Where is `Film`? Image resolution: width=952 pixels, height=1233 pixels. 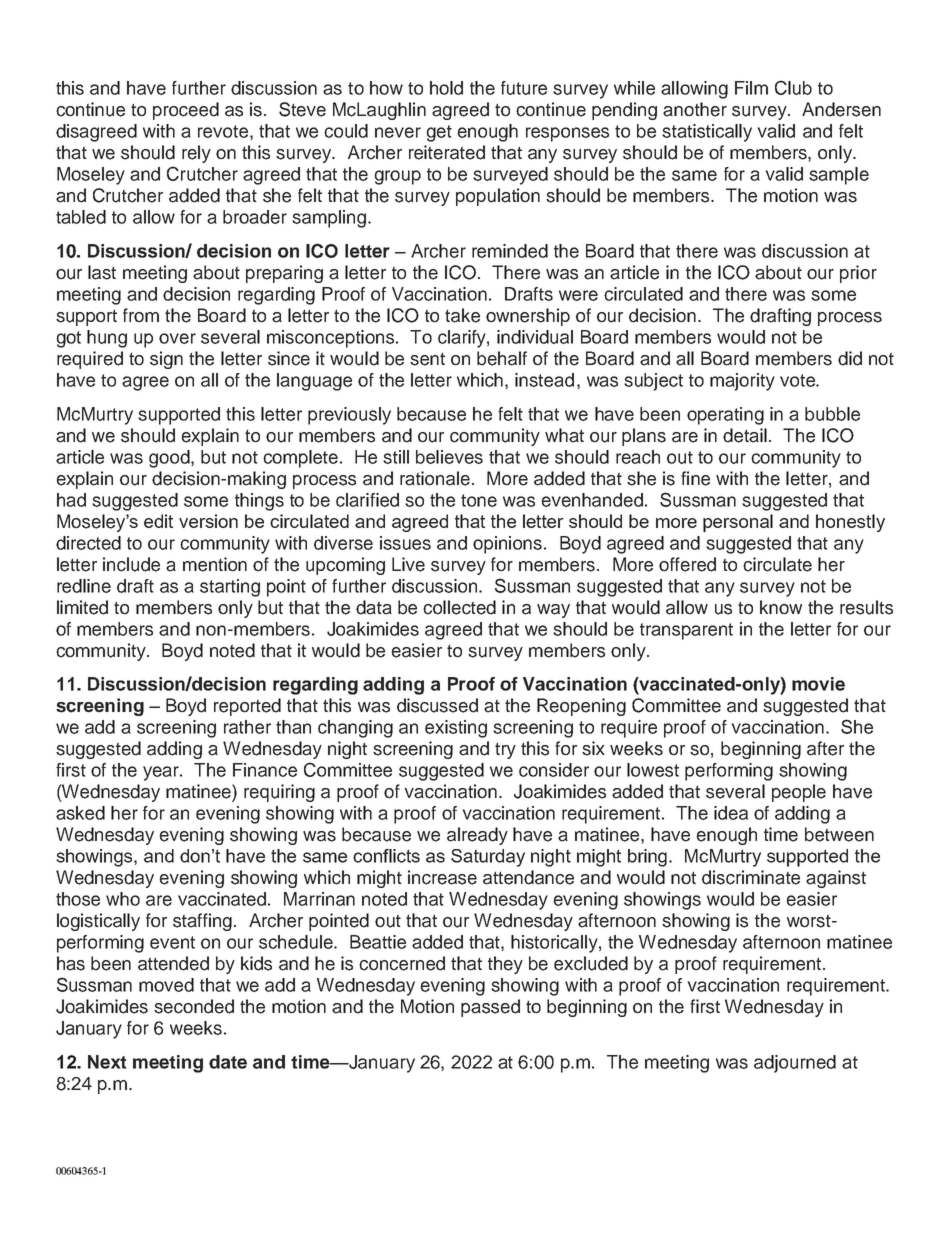 Film is located at coordinates (751, 88).
